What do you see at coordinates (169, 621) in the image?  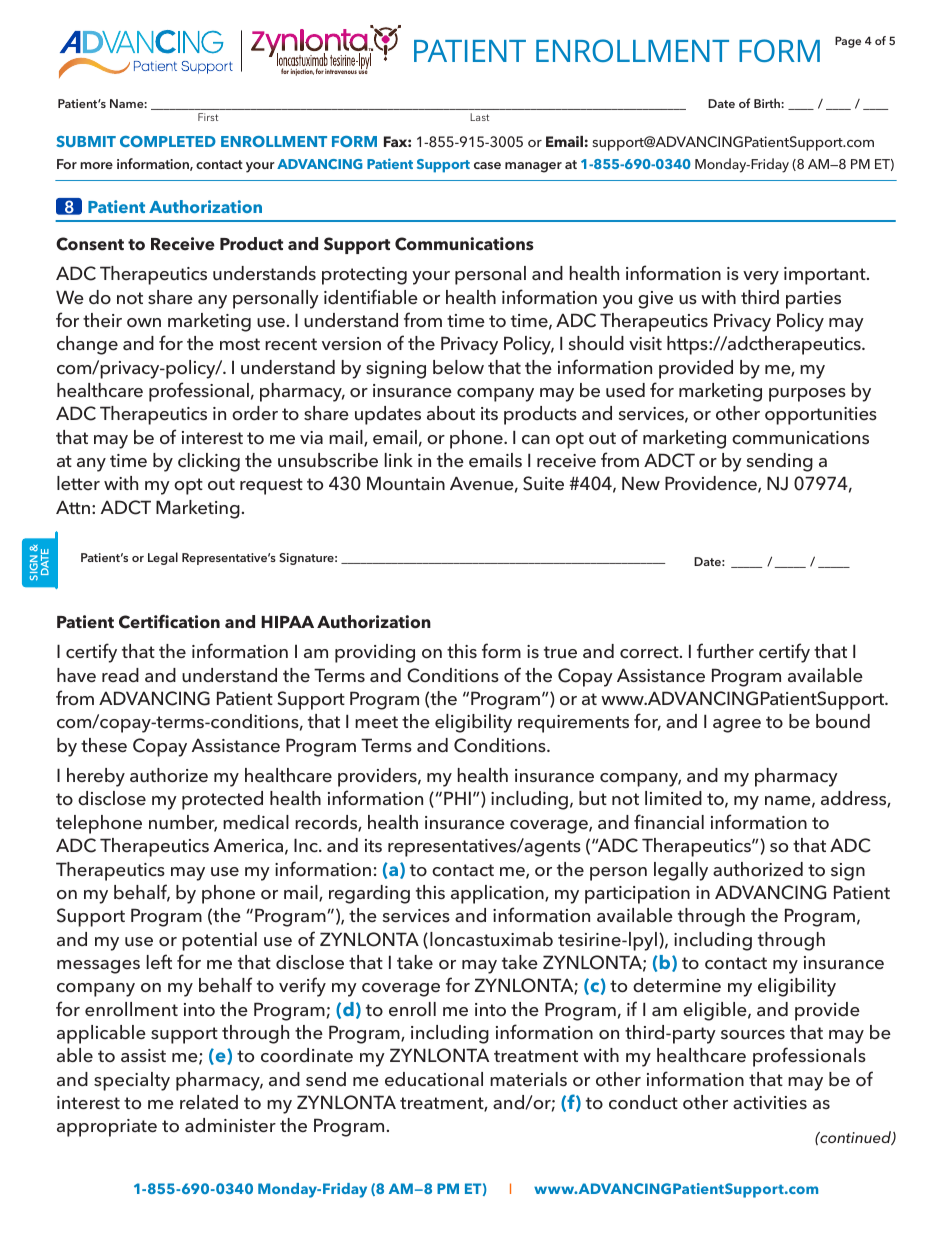 I see `Certification` at bounding box center [169, 621].
